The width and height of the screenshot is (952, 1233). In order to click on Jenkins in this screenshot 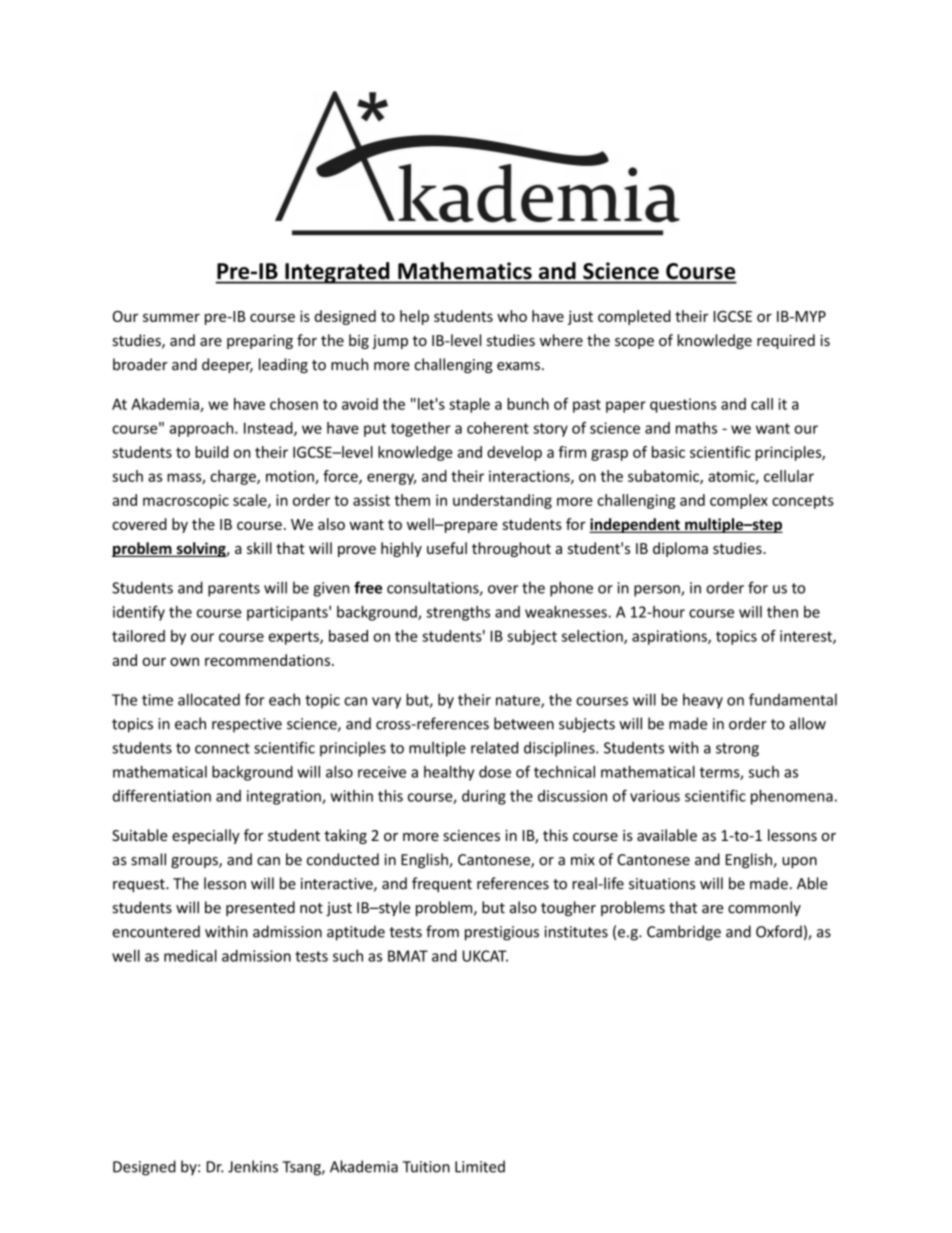, I will do `click(253, 1166)`.
